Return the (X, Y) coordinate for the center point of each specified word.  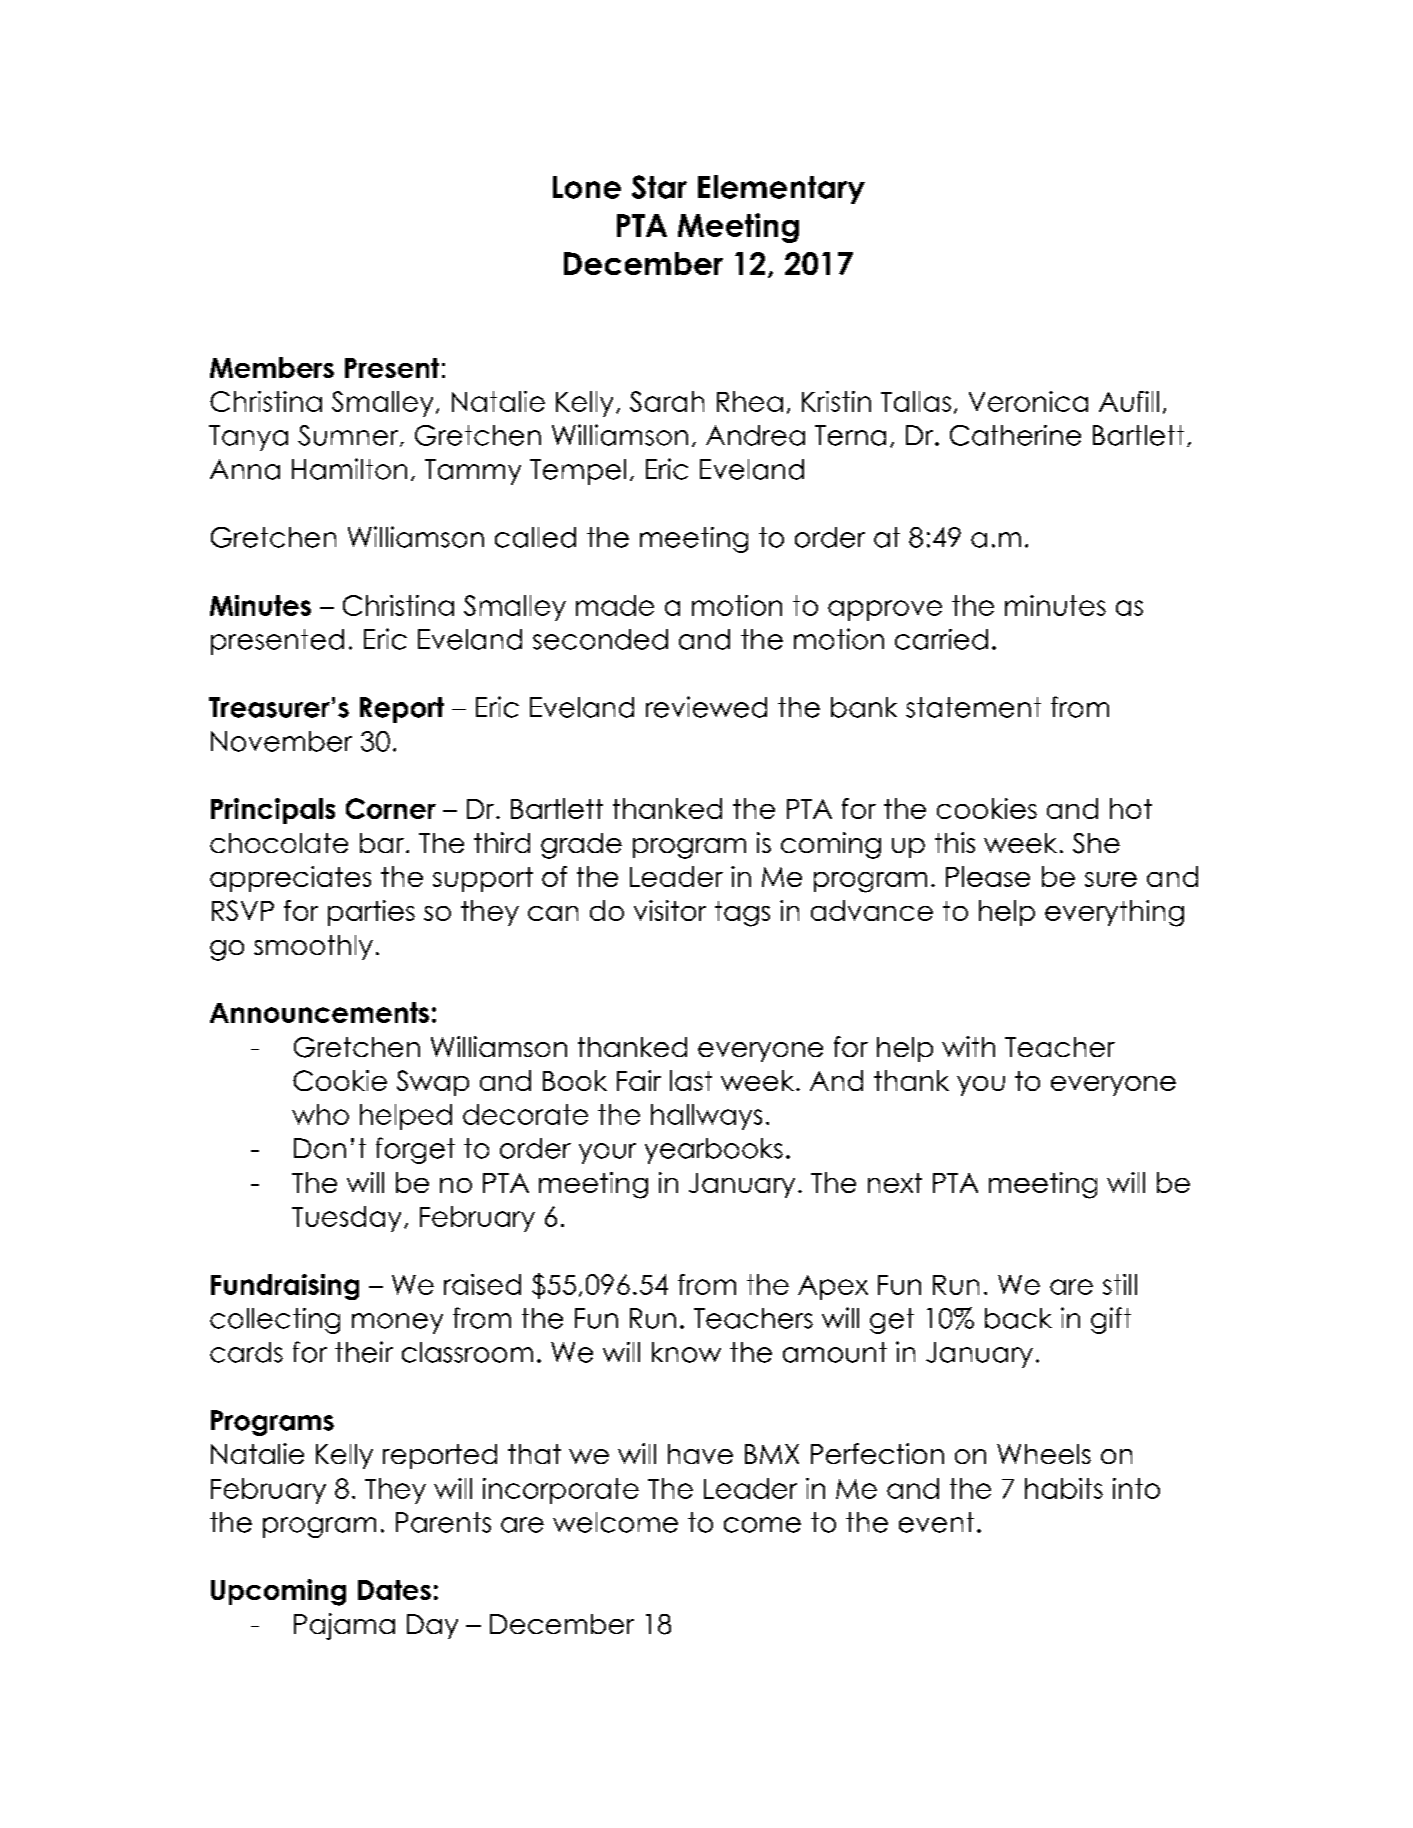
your (607, 1153)
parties (371, 913)
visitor (670, 910)
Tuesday (346, 1219)
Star (659, 187)
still (1120, 1284)
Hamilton (349, 469)
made (615, 605)
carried (941, 639)
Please (988, 876)
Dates (394, 1590)
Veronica (1028, 401)
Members (272, 367)
